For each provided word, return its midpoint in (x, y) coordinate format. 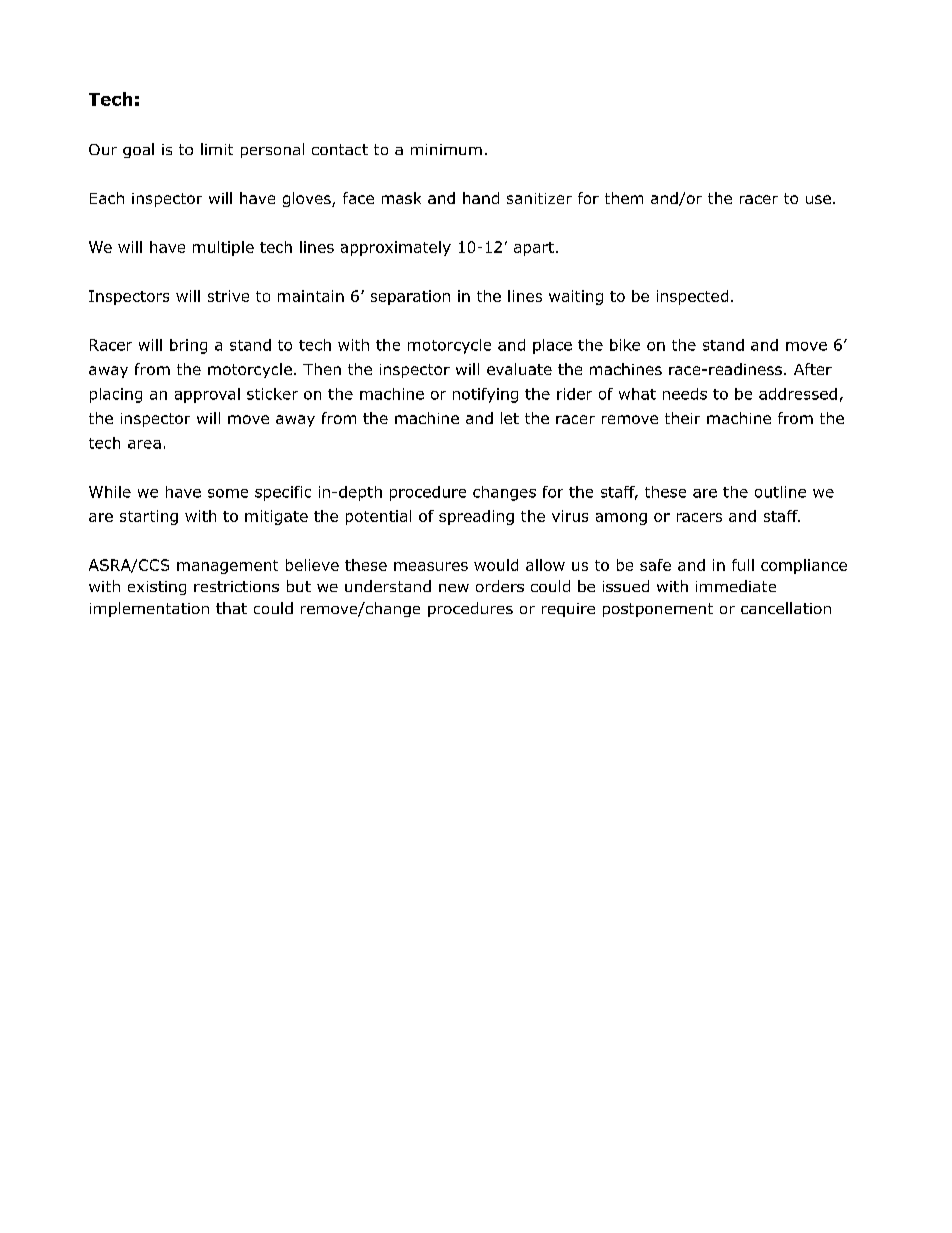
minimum (446, 149)
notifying (485, 395)
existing (157, 588)
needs (685, 394)
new (454, 588)
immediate (736, 586)
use (818, 199)
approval (207, 395)
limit (217, 149)
